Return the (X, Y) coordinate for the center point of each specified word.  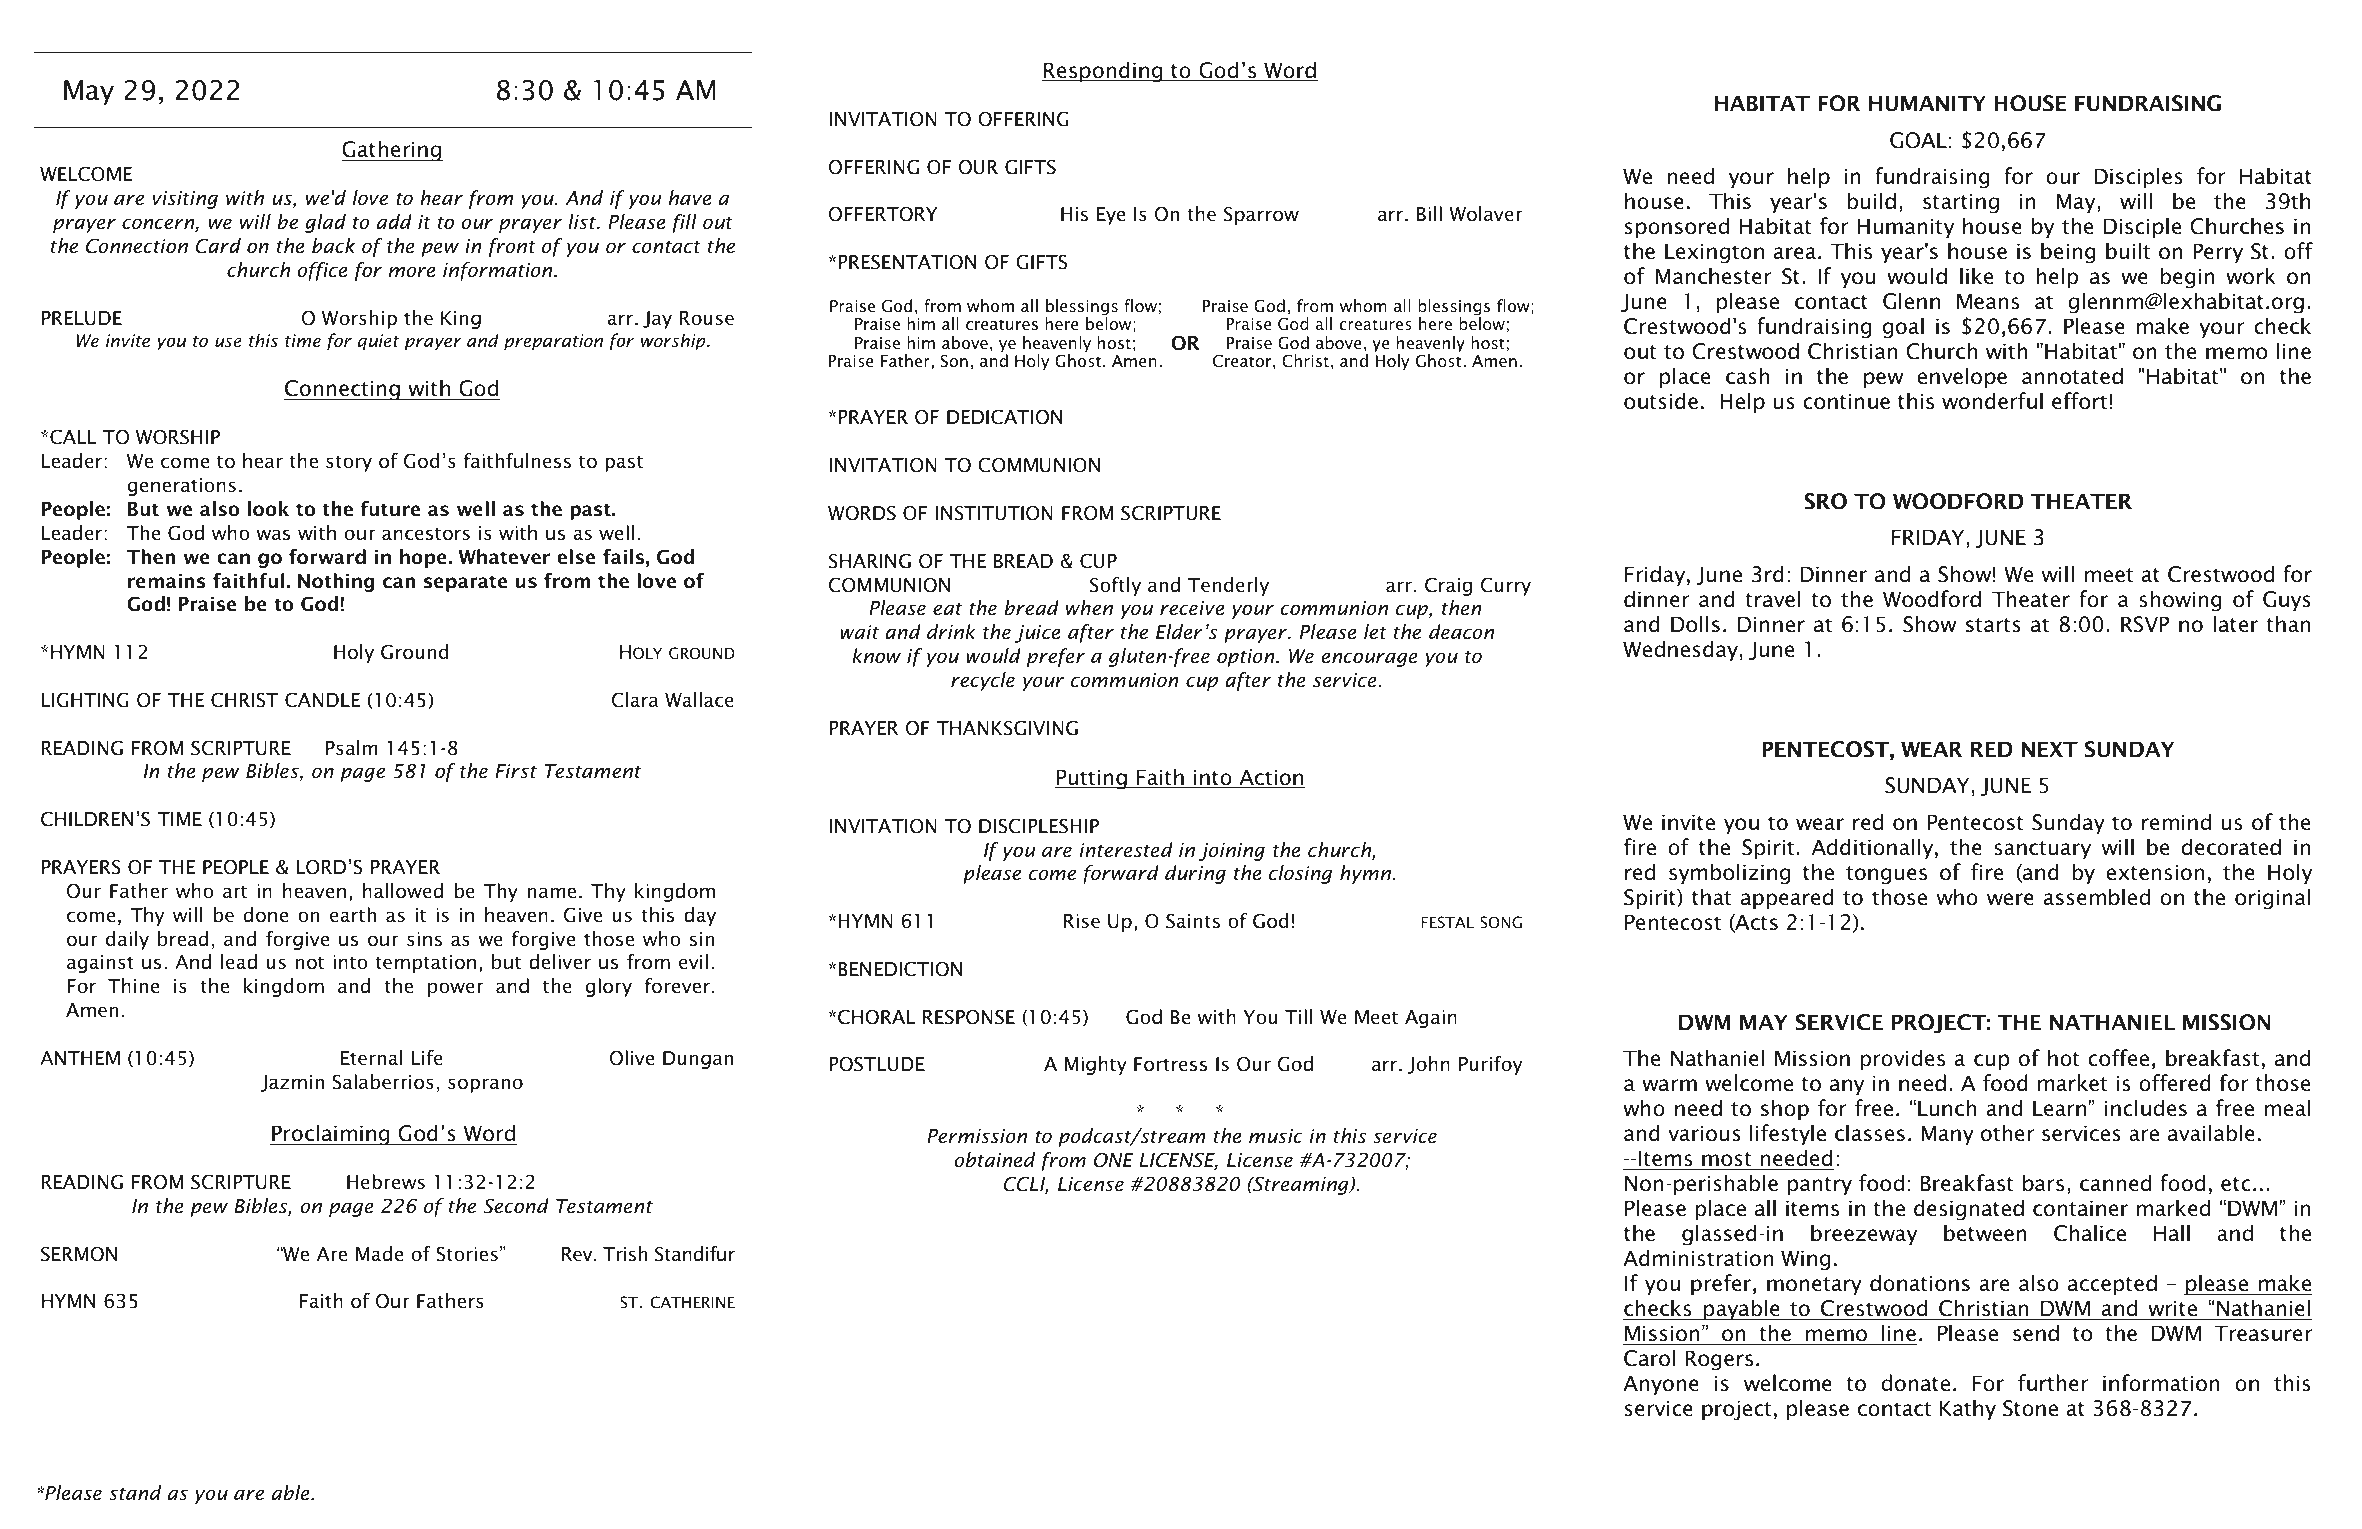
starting (1961, 203)
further (2053, 1383)
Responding (1103, 72)
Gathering (392, 151)
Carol (1649, 1358)
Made (379, 1254)
